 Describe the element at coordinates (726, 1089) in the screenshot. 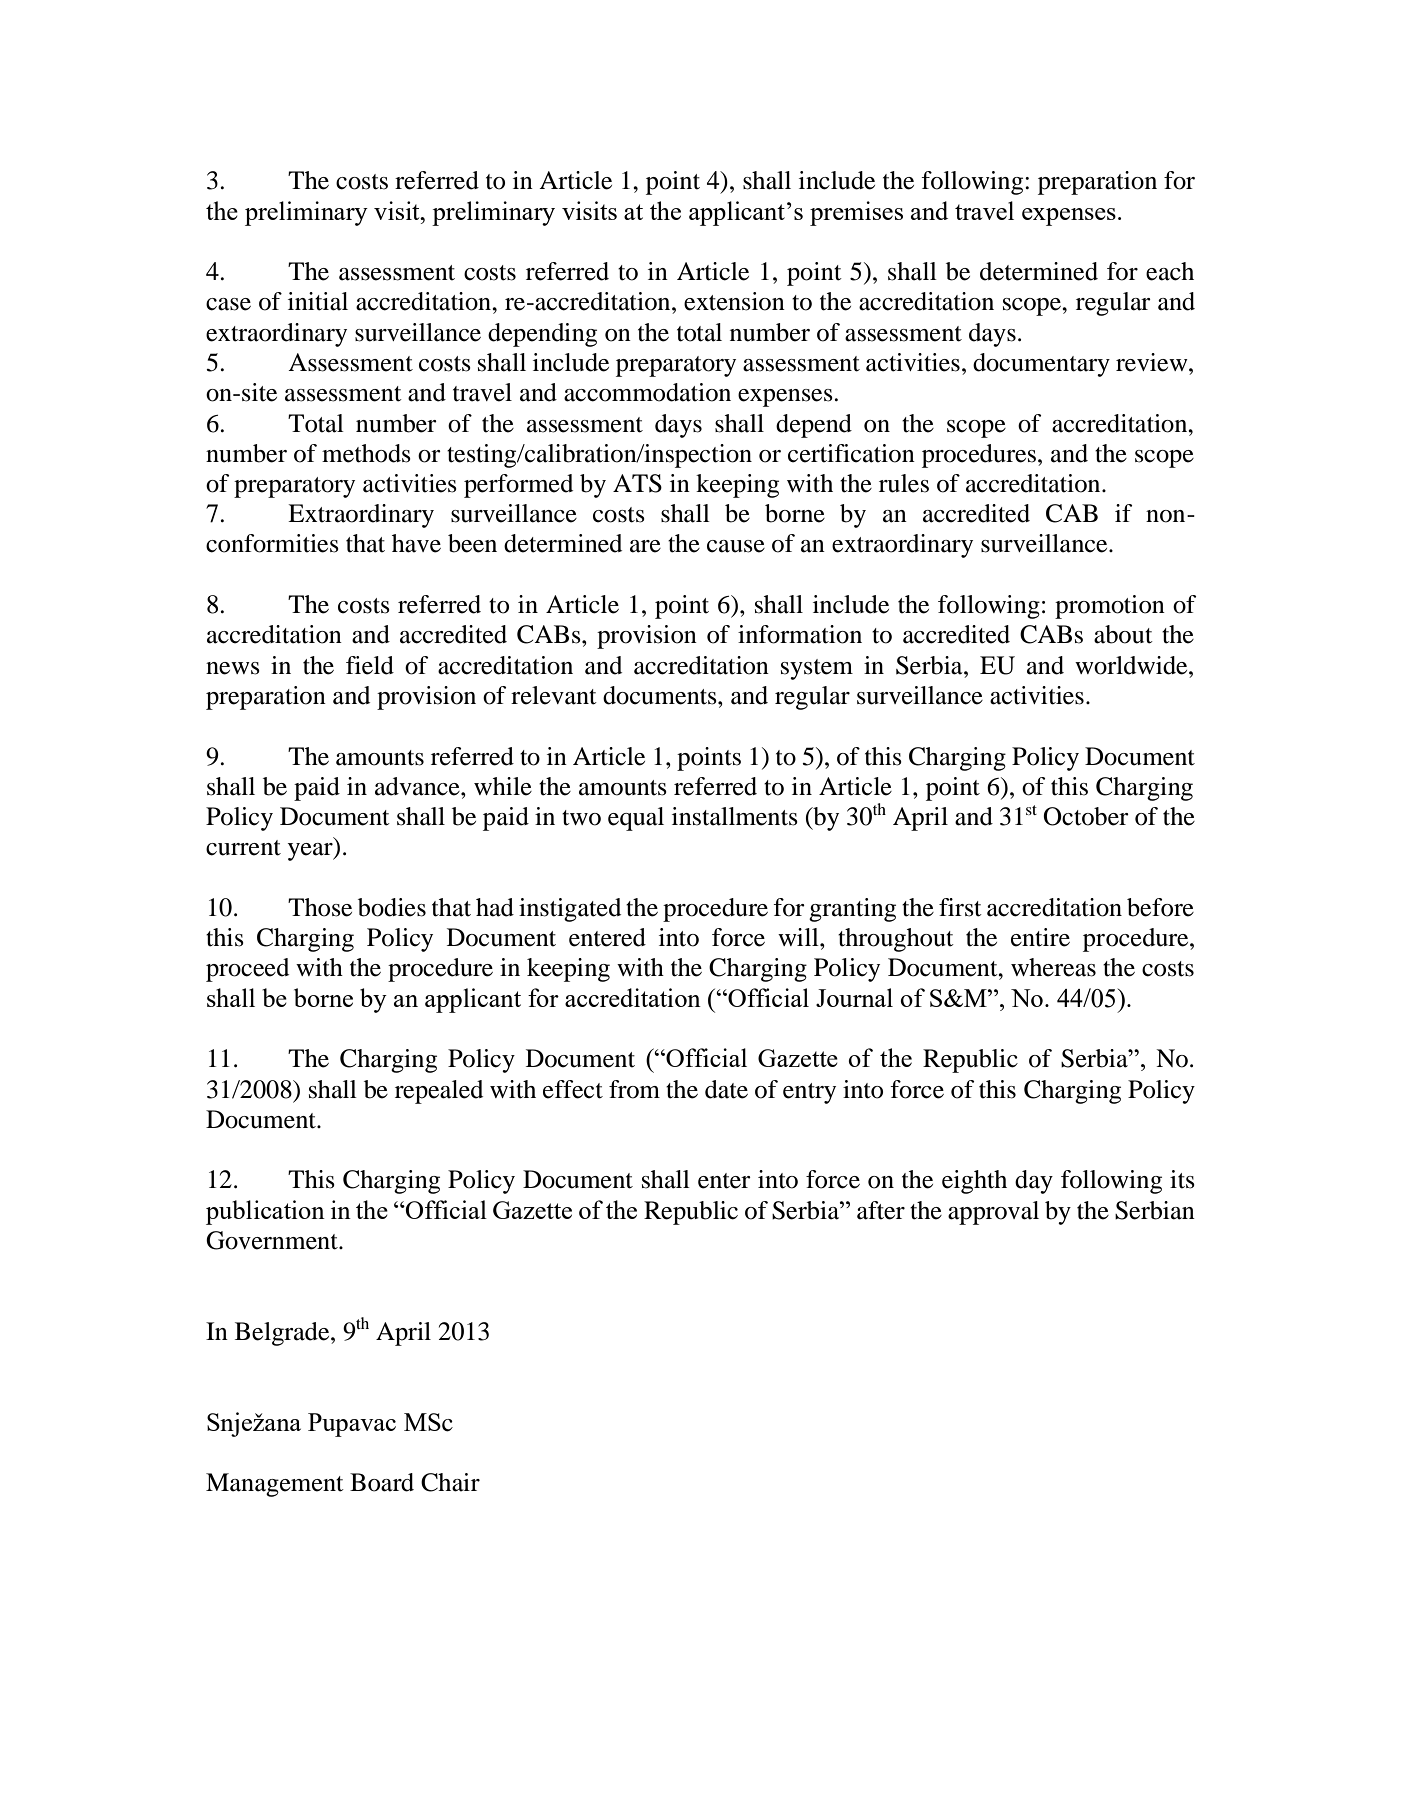

I see `date` at that location.
